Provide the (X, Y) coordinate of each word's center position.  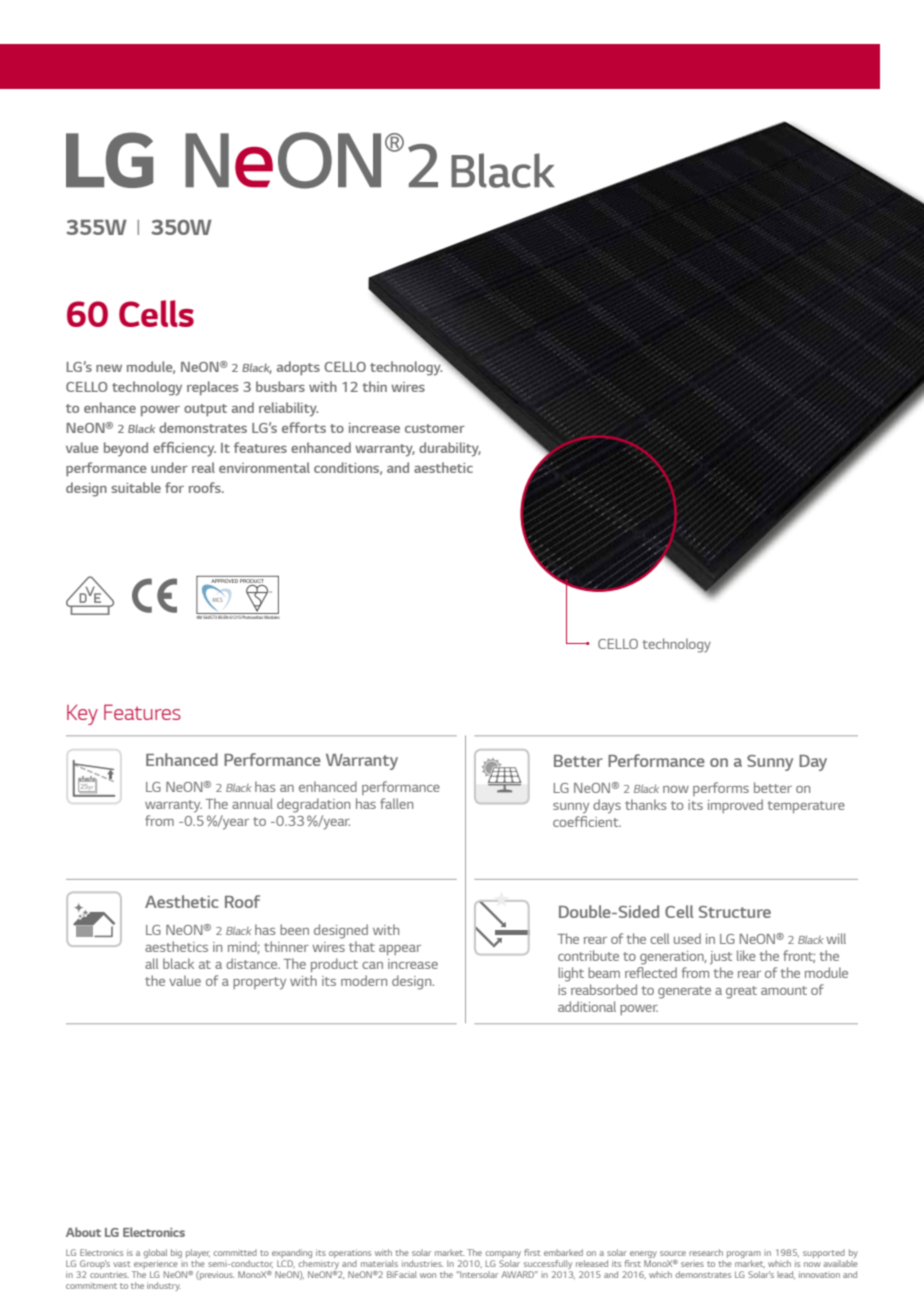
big (176, 1253)
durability (450, 449)
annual (252, 803)
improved (735, 806)
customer (435, 428)
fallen (396, 803)
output (205, 410)
